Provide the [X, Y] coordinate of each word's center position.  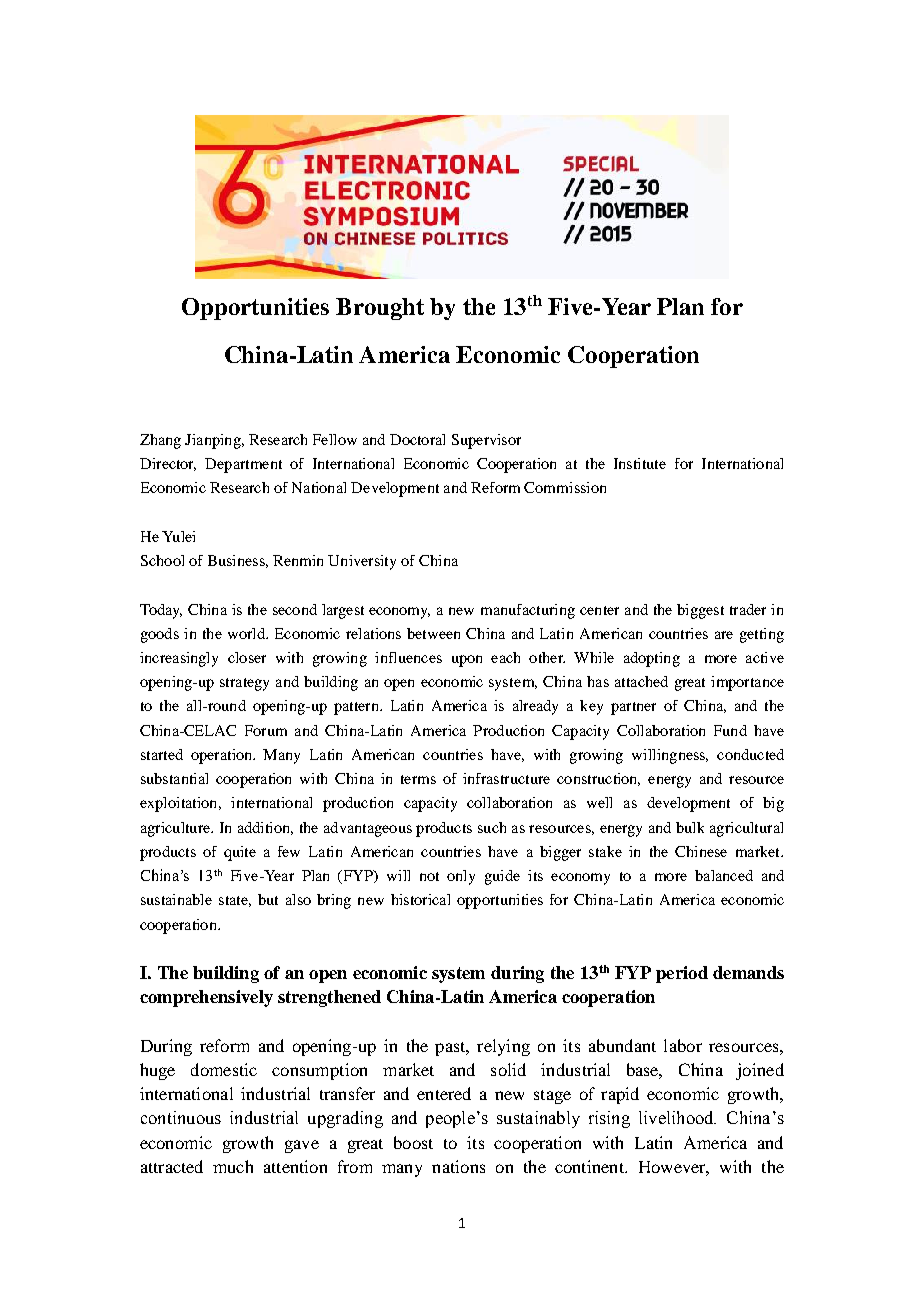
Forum [266, 730]
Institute [640, 463]
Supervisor [486, 441]
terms [418, 779]
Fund [730, 730]
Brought [380, 309]
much [233, 1166]
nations [458, 1166]
